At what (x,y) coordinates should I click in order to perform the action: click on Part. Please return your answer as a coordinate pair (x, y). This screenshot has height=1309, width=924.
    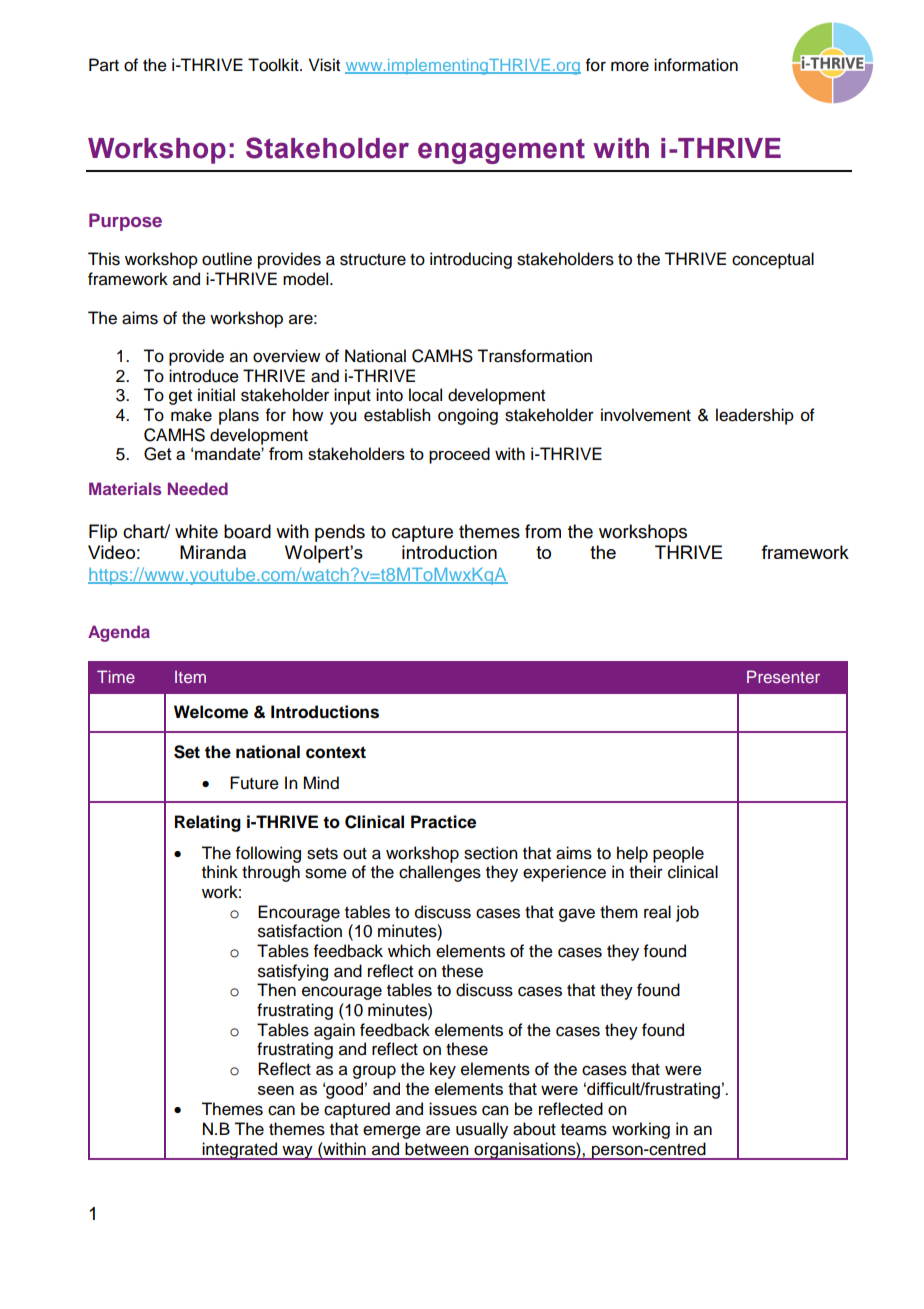
    Looking at the image, I should click on (104, 65).
